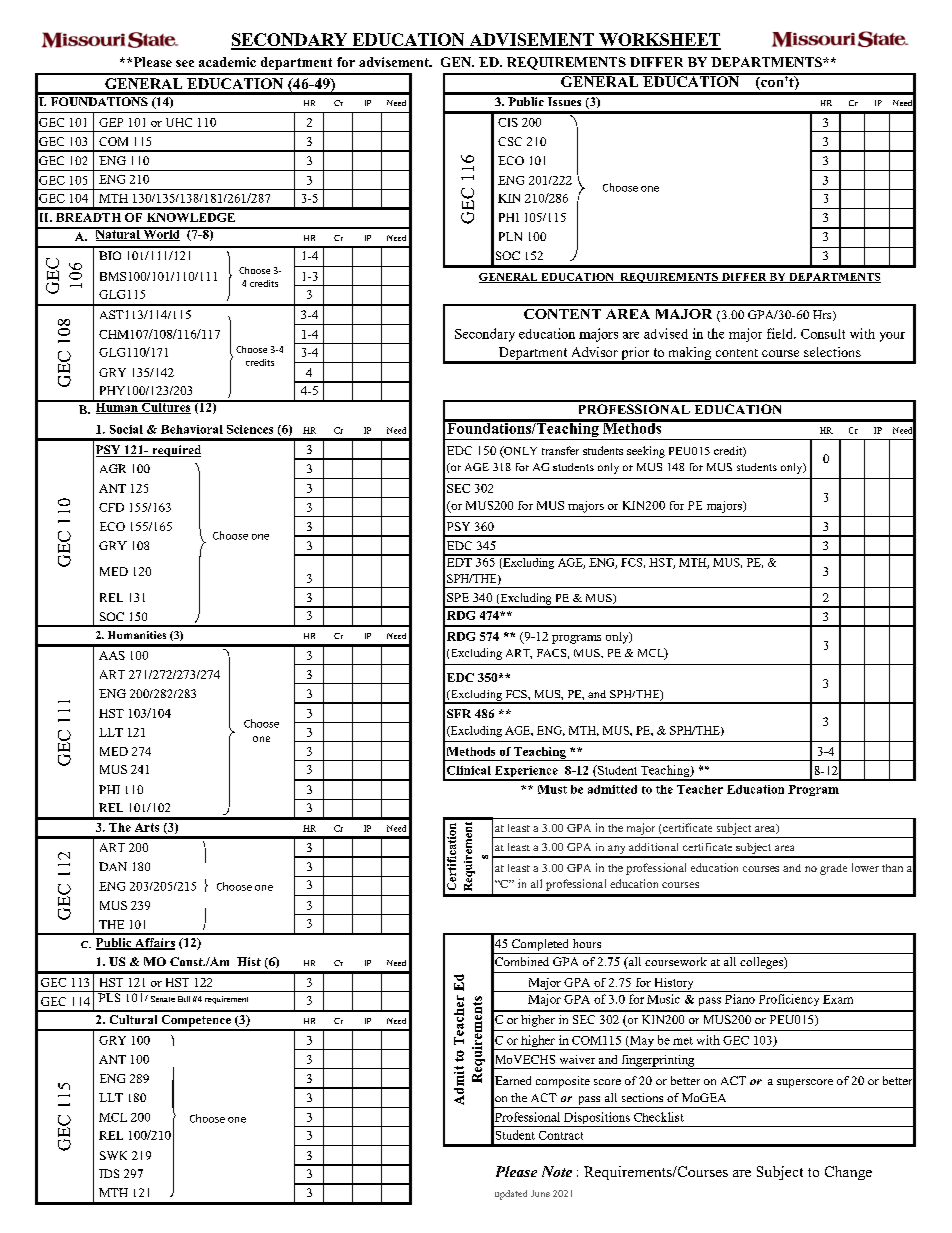  I want to click on seeking, so click(646, 452).
